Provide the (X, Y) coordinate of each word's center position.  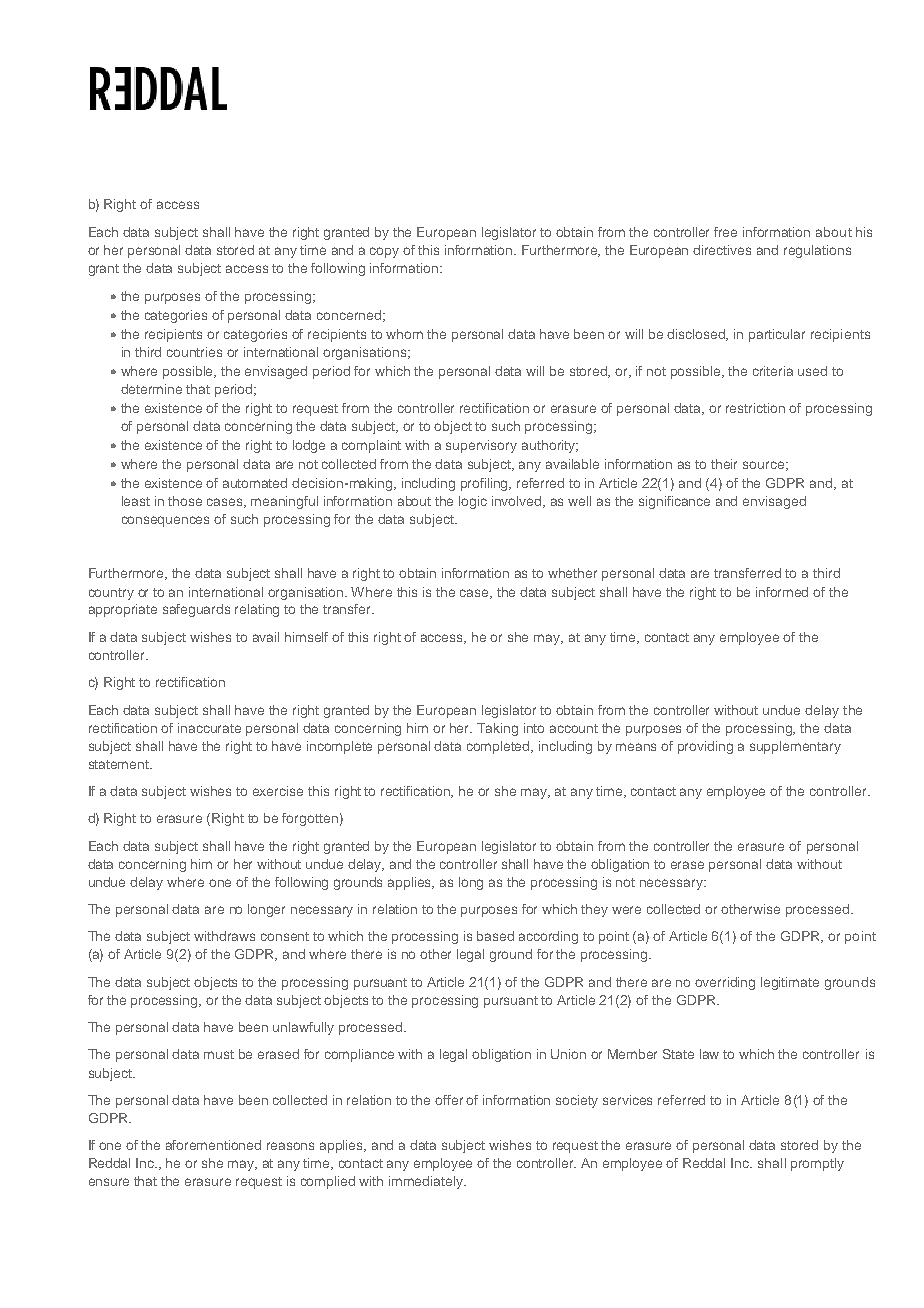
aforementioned (213, 1145)
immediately (427, 1182)
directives (722, 250)
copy (384, 252)
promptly (817, 1164)
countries (194, 352)
